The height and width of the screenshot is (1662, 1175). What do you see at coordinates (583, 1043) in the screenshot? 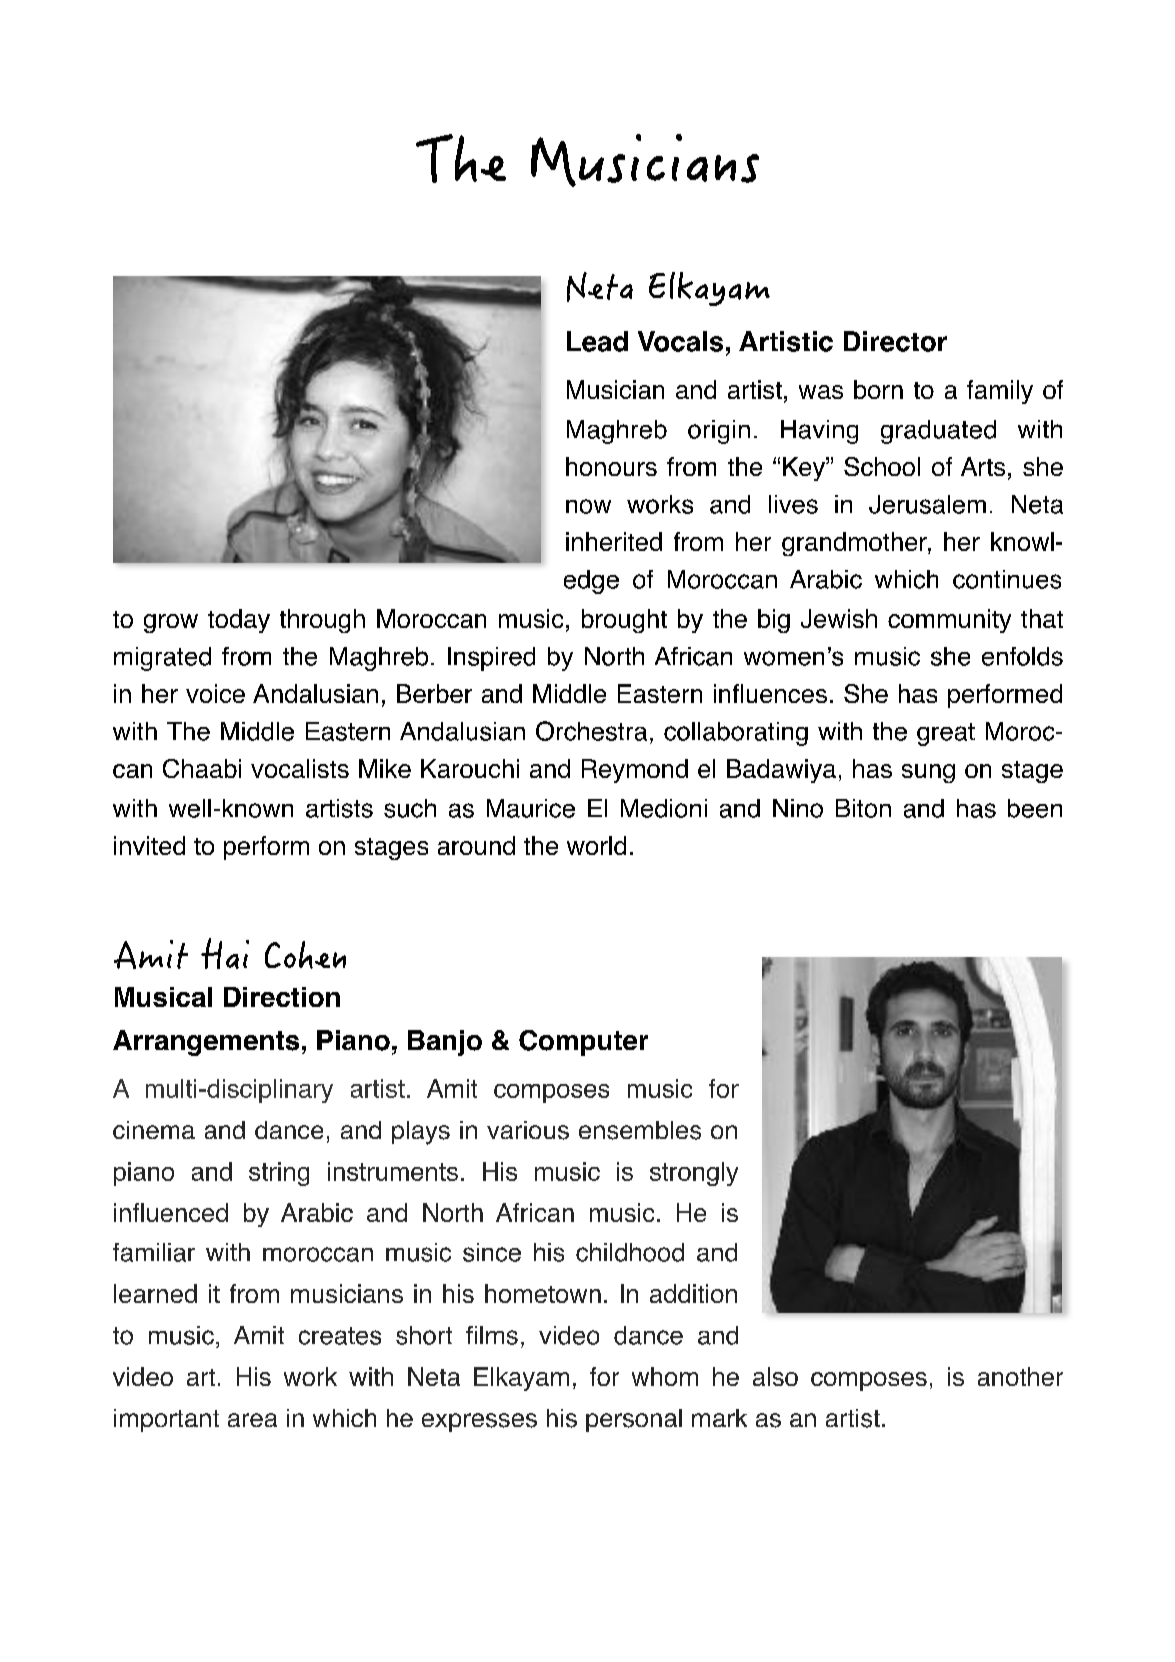
I see `Computer` at bounding box center [583, 1043].
